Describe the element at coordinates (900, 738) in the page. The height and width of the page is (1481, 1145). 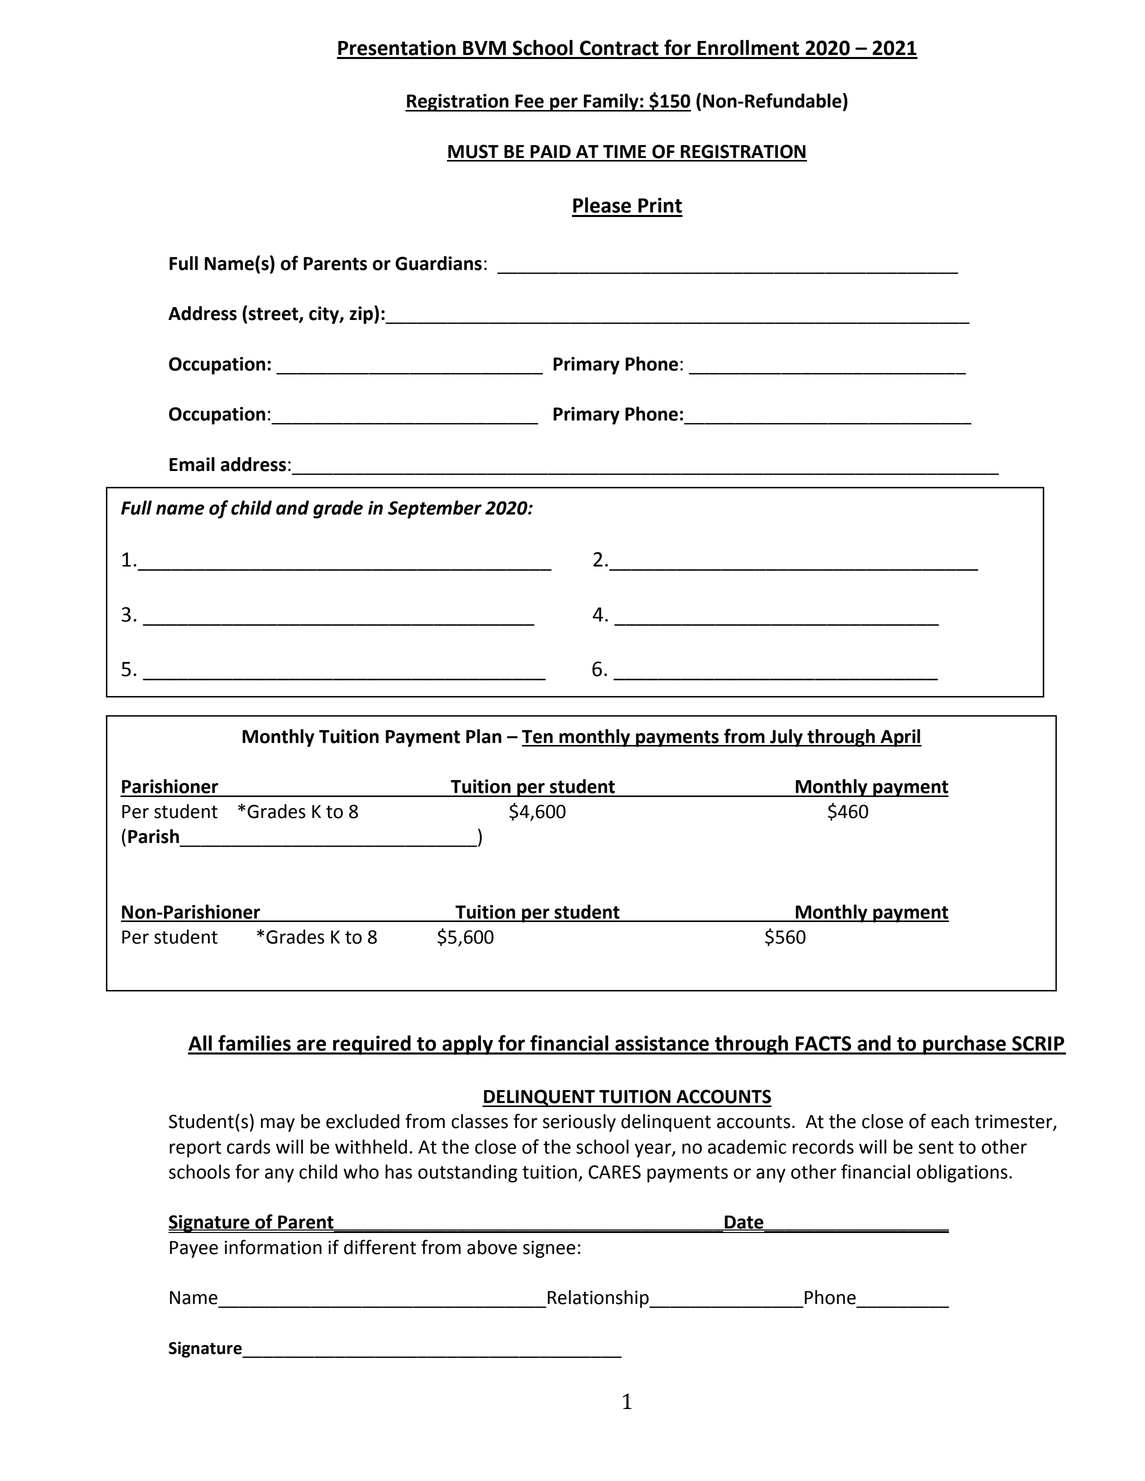
I see `April` at that location.
